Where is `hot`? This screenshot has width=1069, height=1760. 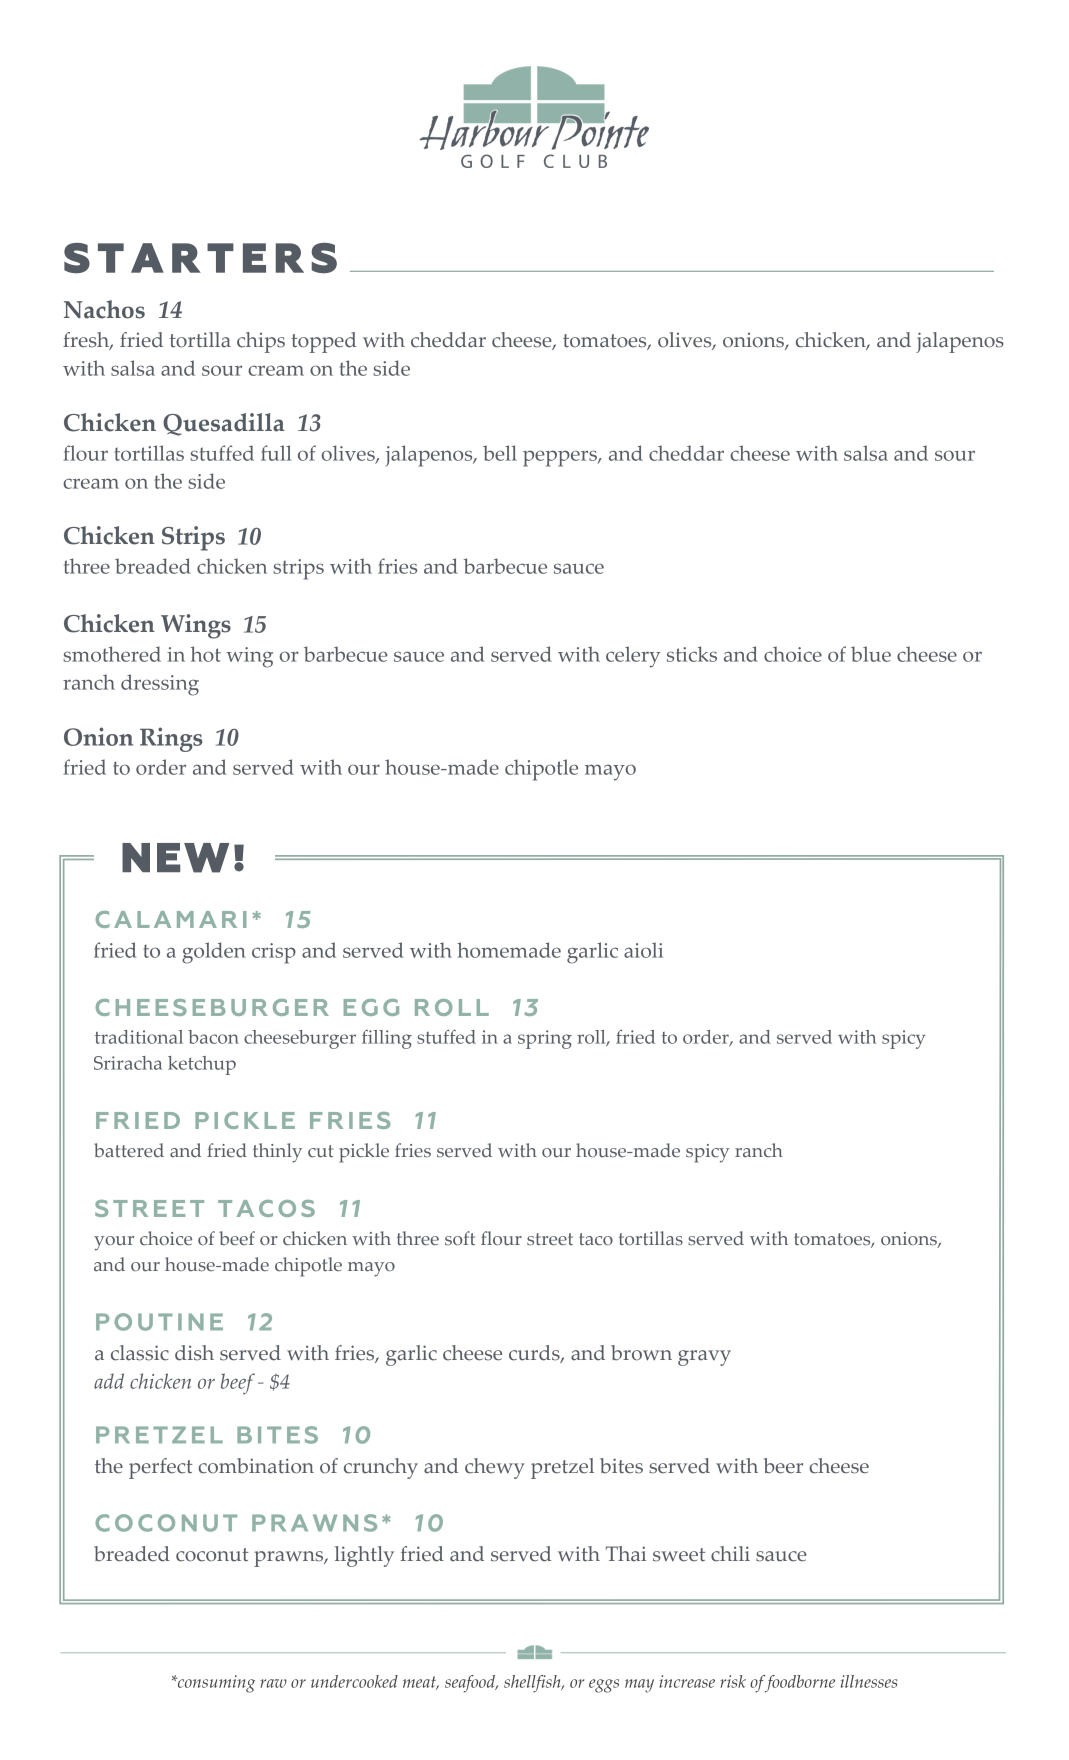
hot is located at coordinates (206, 654).
